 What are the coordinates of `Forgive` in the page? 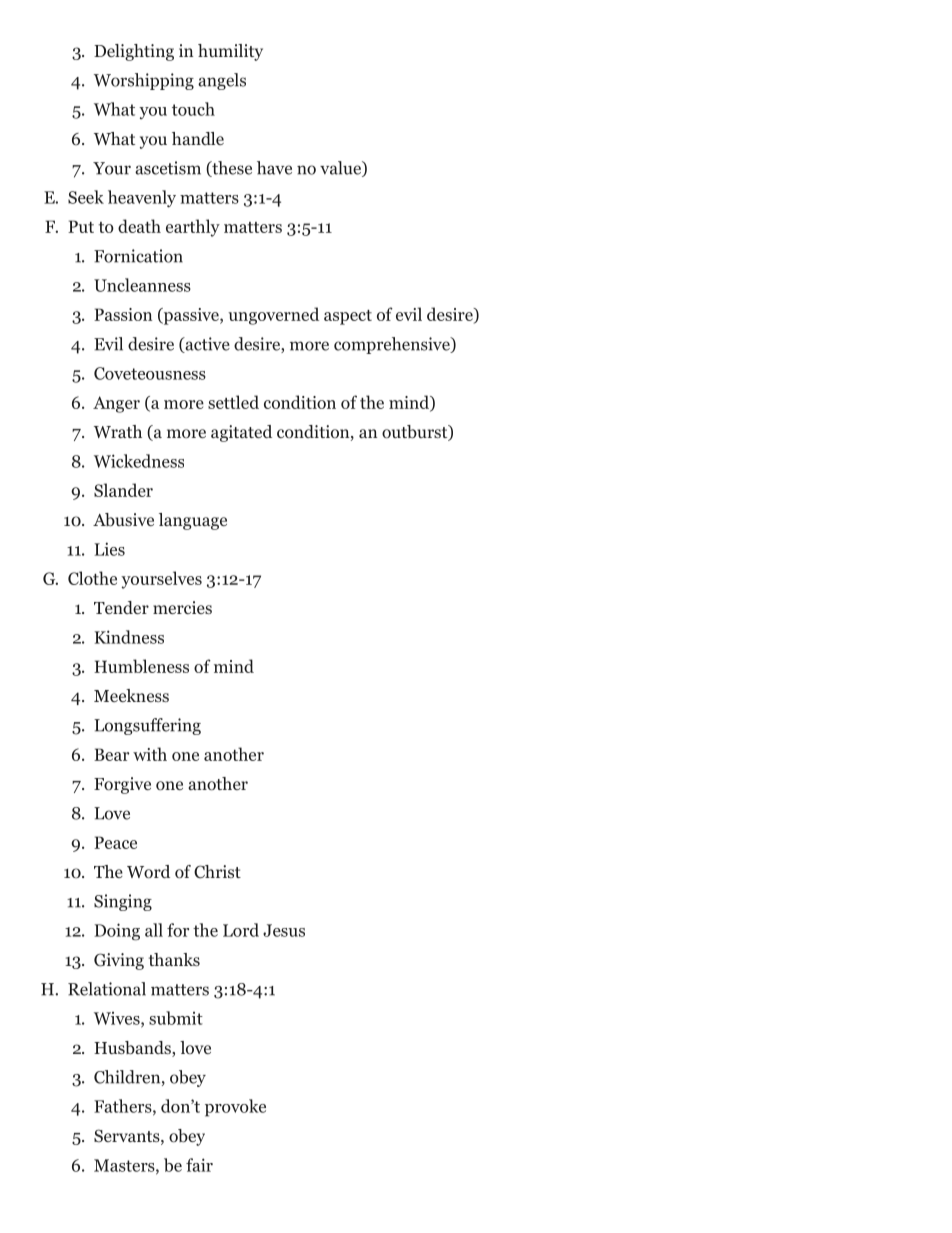 It's located at (122, 785).
